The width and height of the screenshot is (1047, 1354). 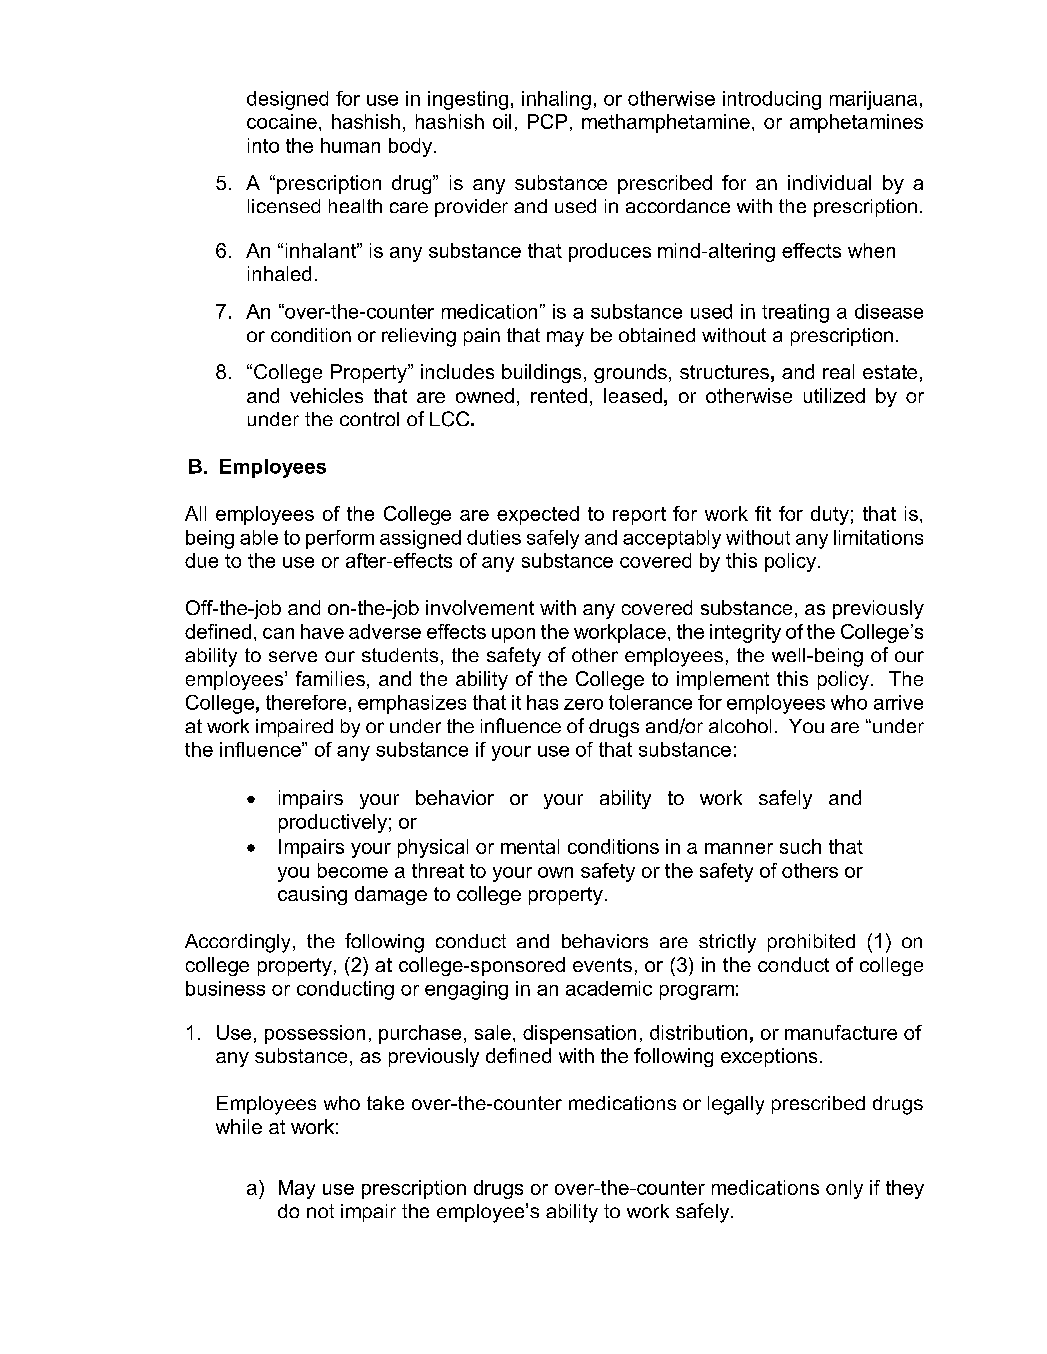 What do you see at coordinates (547, 121) in the screenshot?
I see `PCP` at bounding box center [547, 121].
